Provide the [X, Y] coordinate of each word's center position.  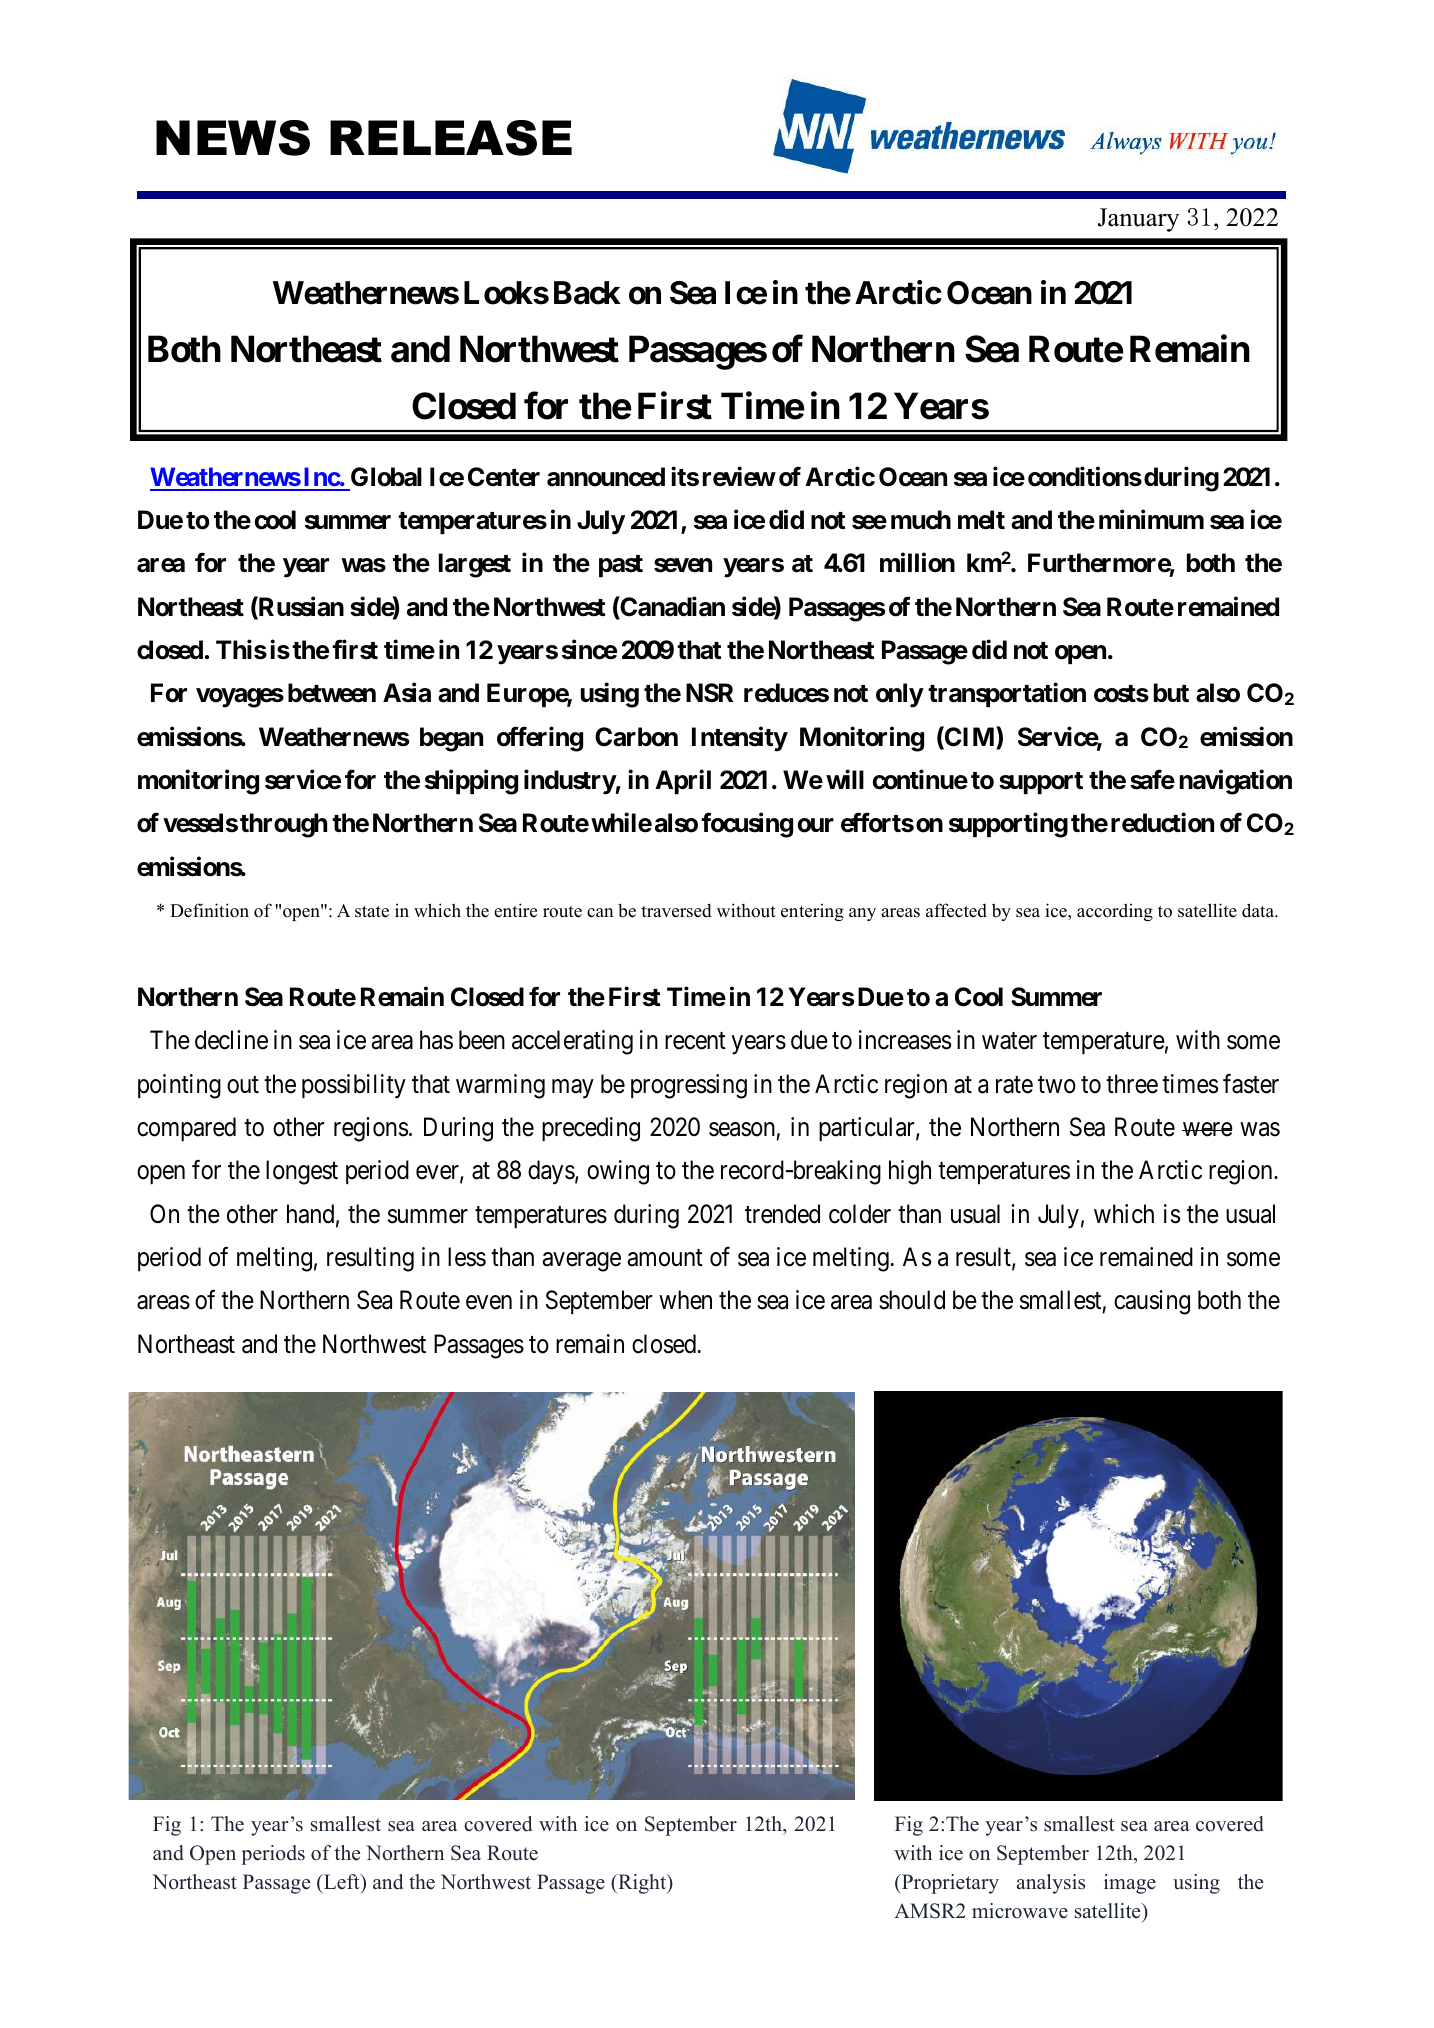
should [912, 1300]
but [1171, 693]
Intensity [740, 739]
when [685, 1300]
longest [302, 1172]
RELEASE [451, 138]
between [332, 693]
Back [587, 293]
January [1138, 220]
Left [342, 1882]
